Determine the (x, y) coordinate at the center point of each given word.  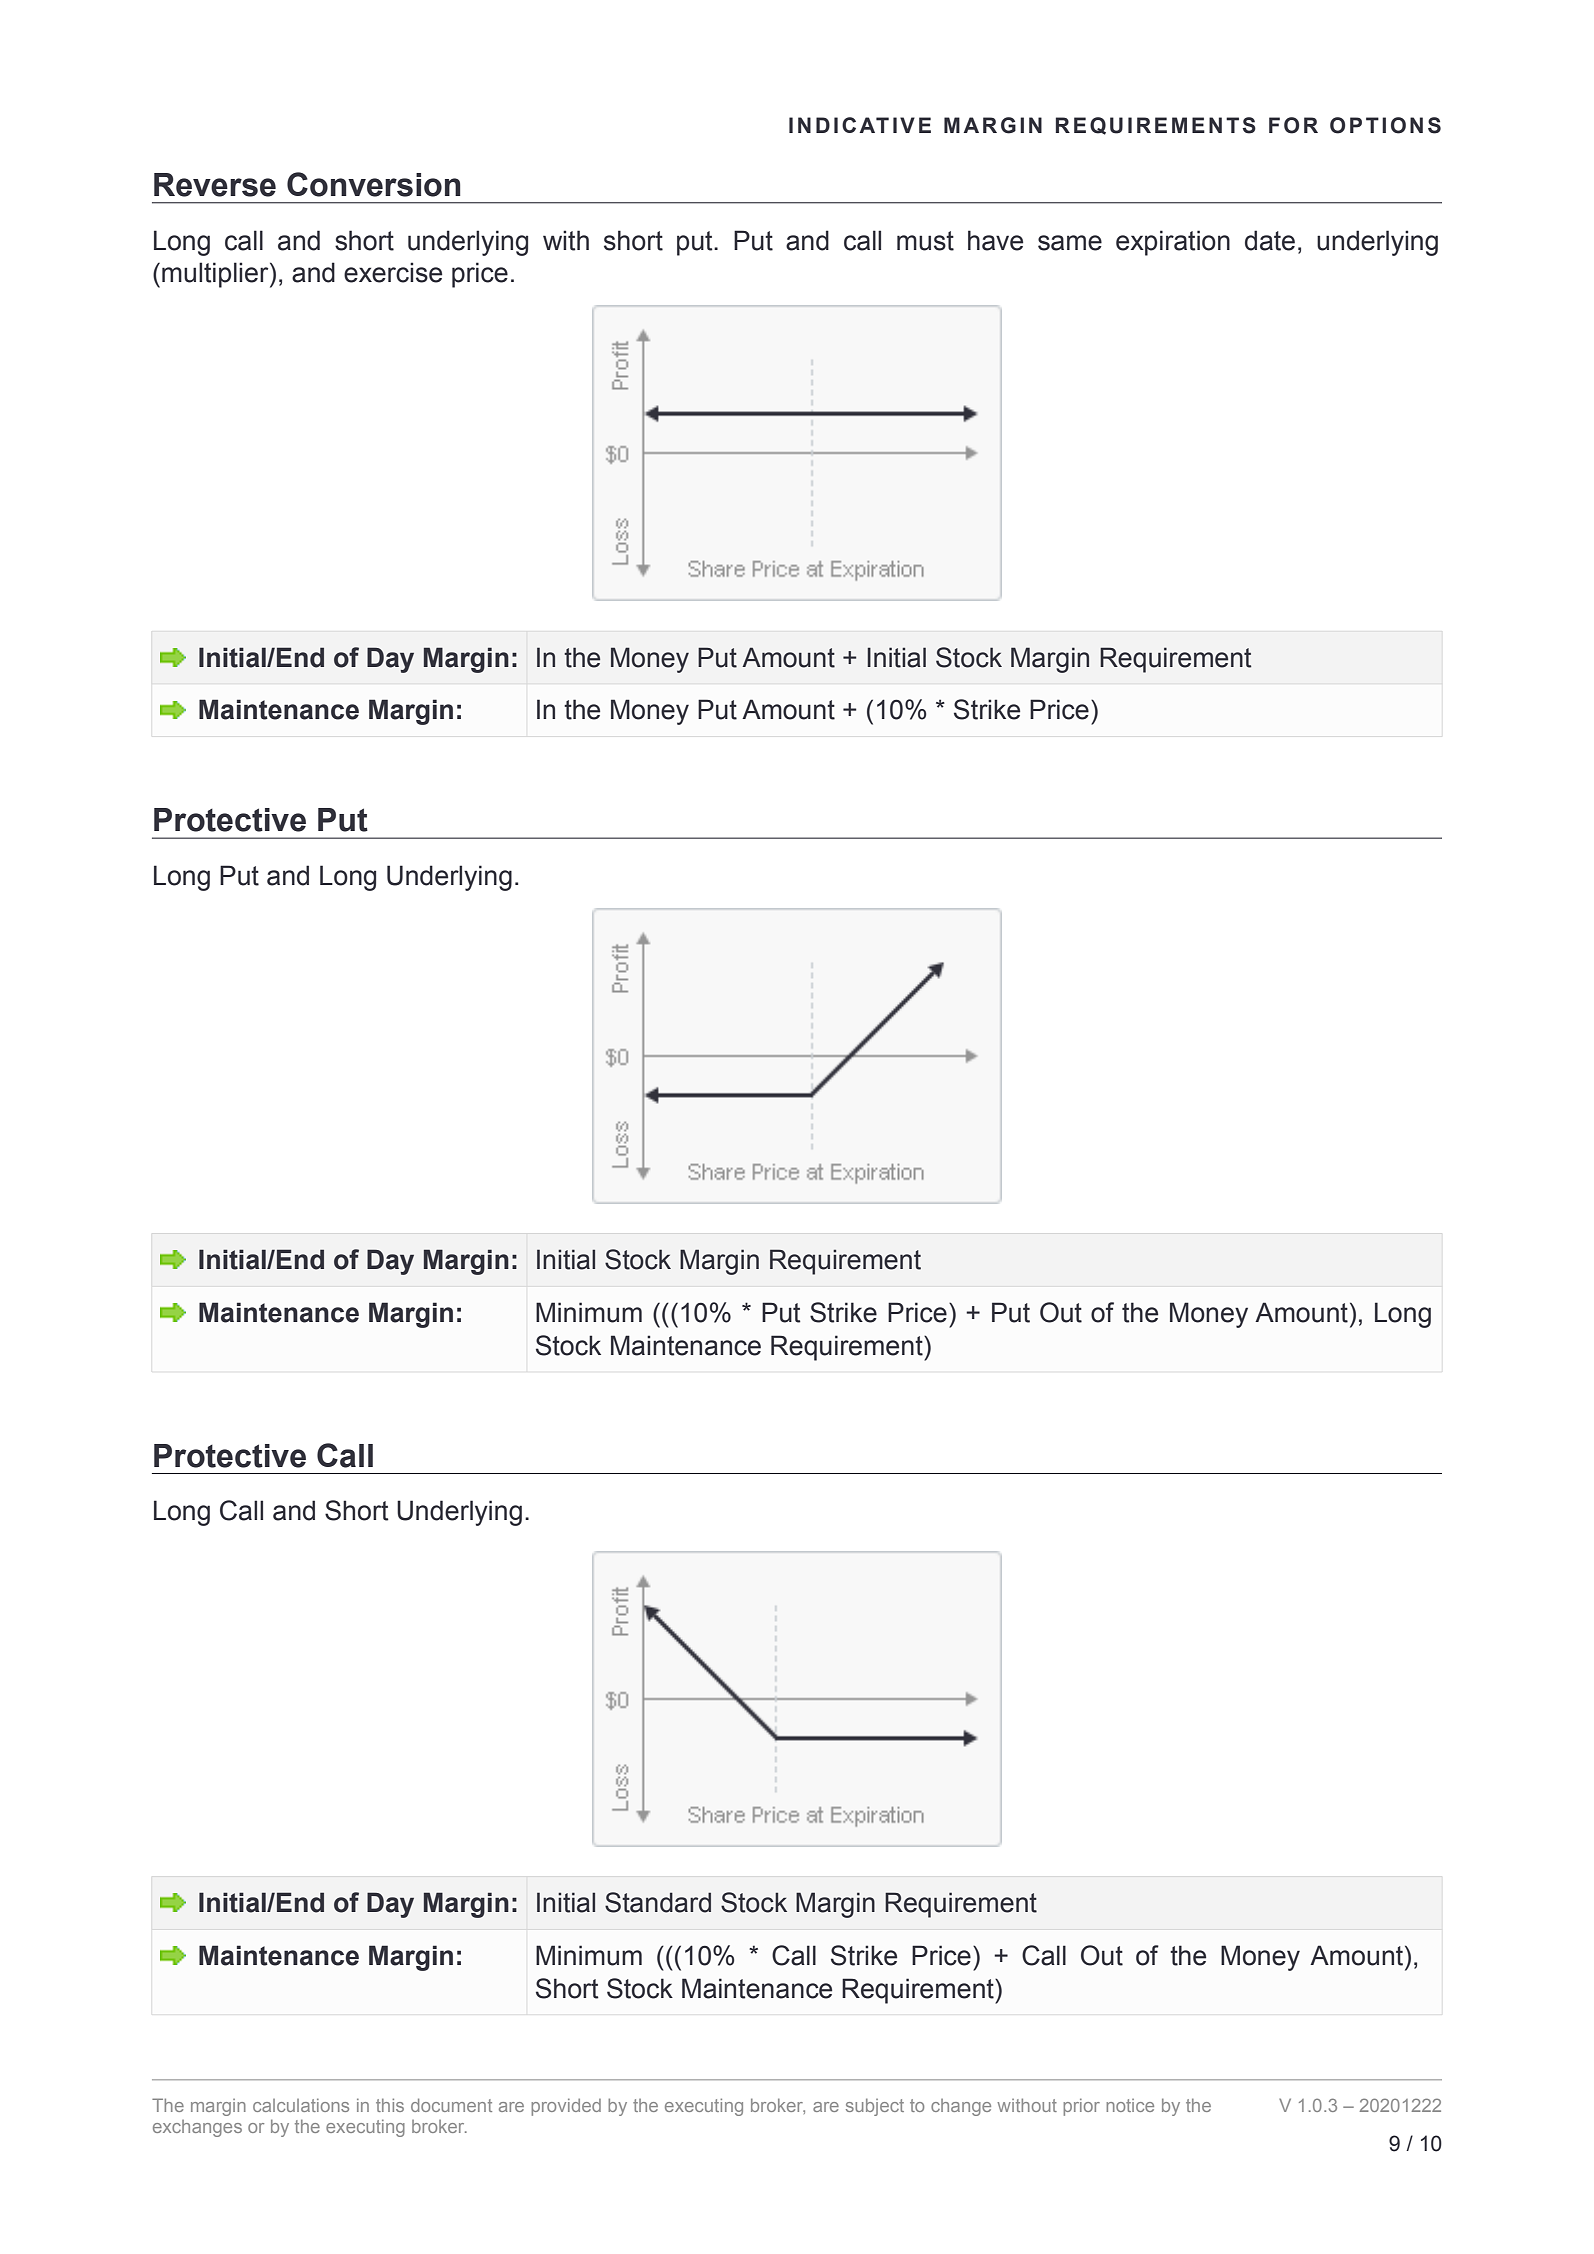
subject (875, 2107)
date (1270, 240)
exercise (393, 272)
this (390, 2105)
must (925, 241)
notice (1130, 2105)
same (1070, 243)
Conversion (374, 184)
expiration (1173, 243)
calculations (301, 2105)
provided (566, 2107)
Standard (658, 1902)
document (451, 2105)
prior (1081, 2107)
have (995, 240)
